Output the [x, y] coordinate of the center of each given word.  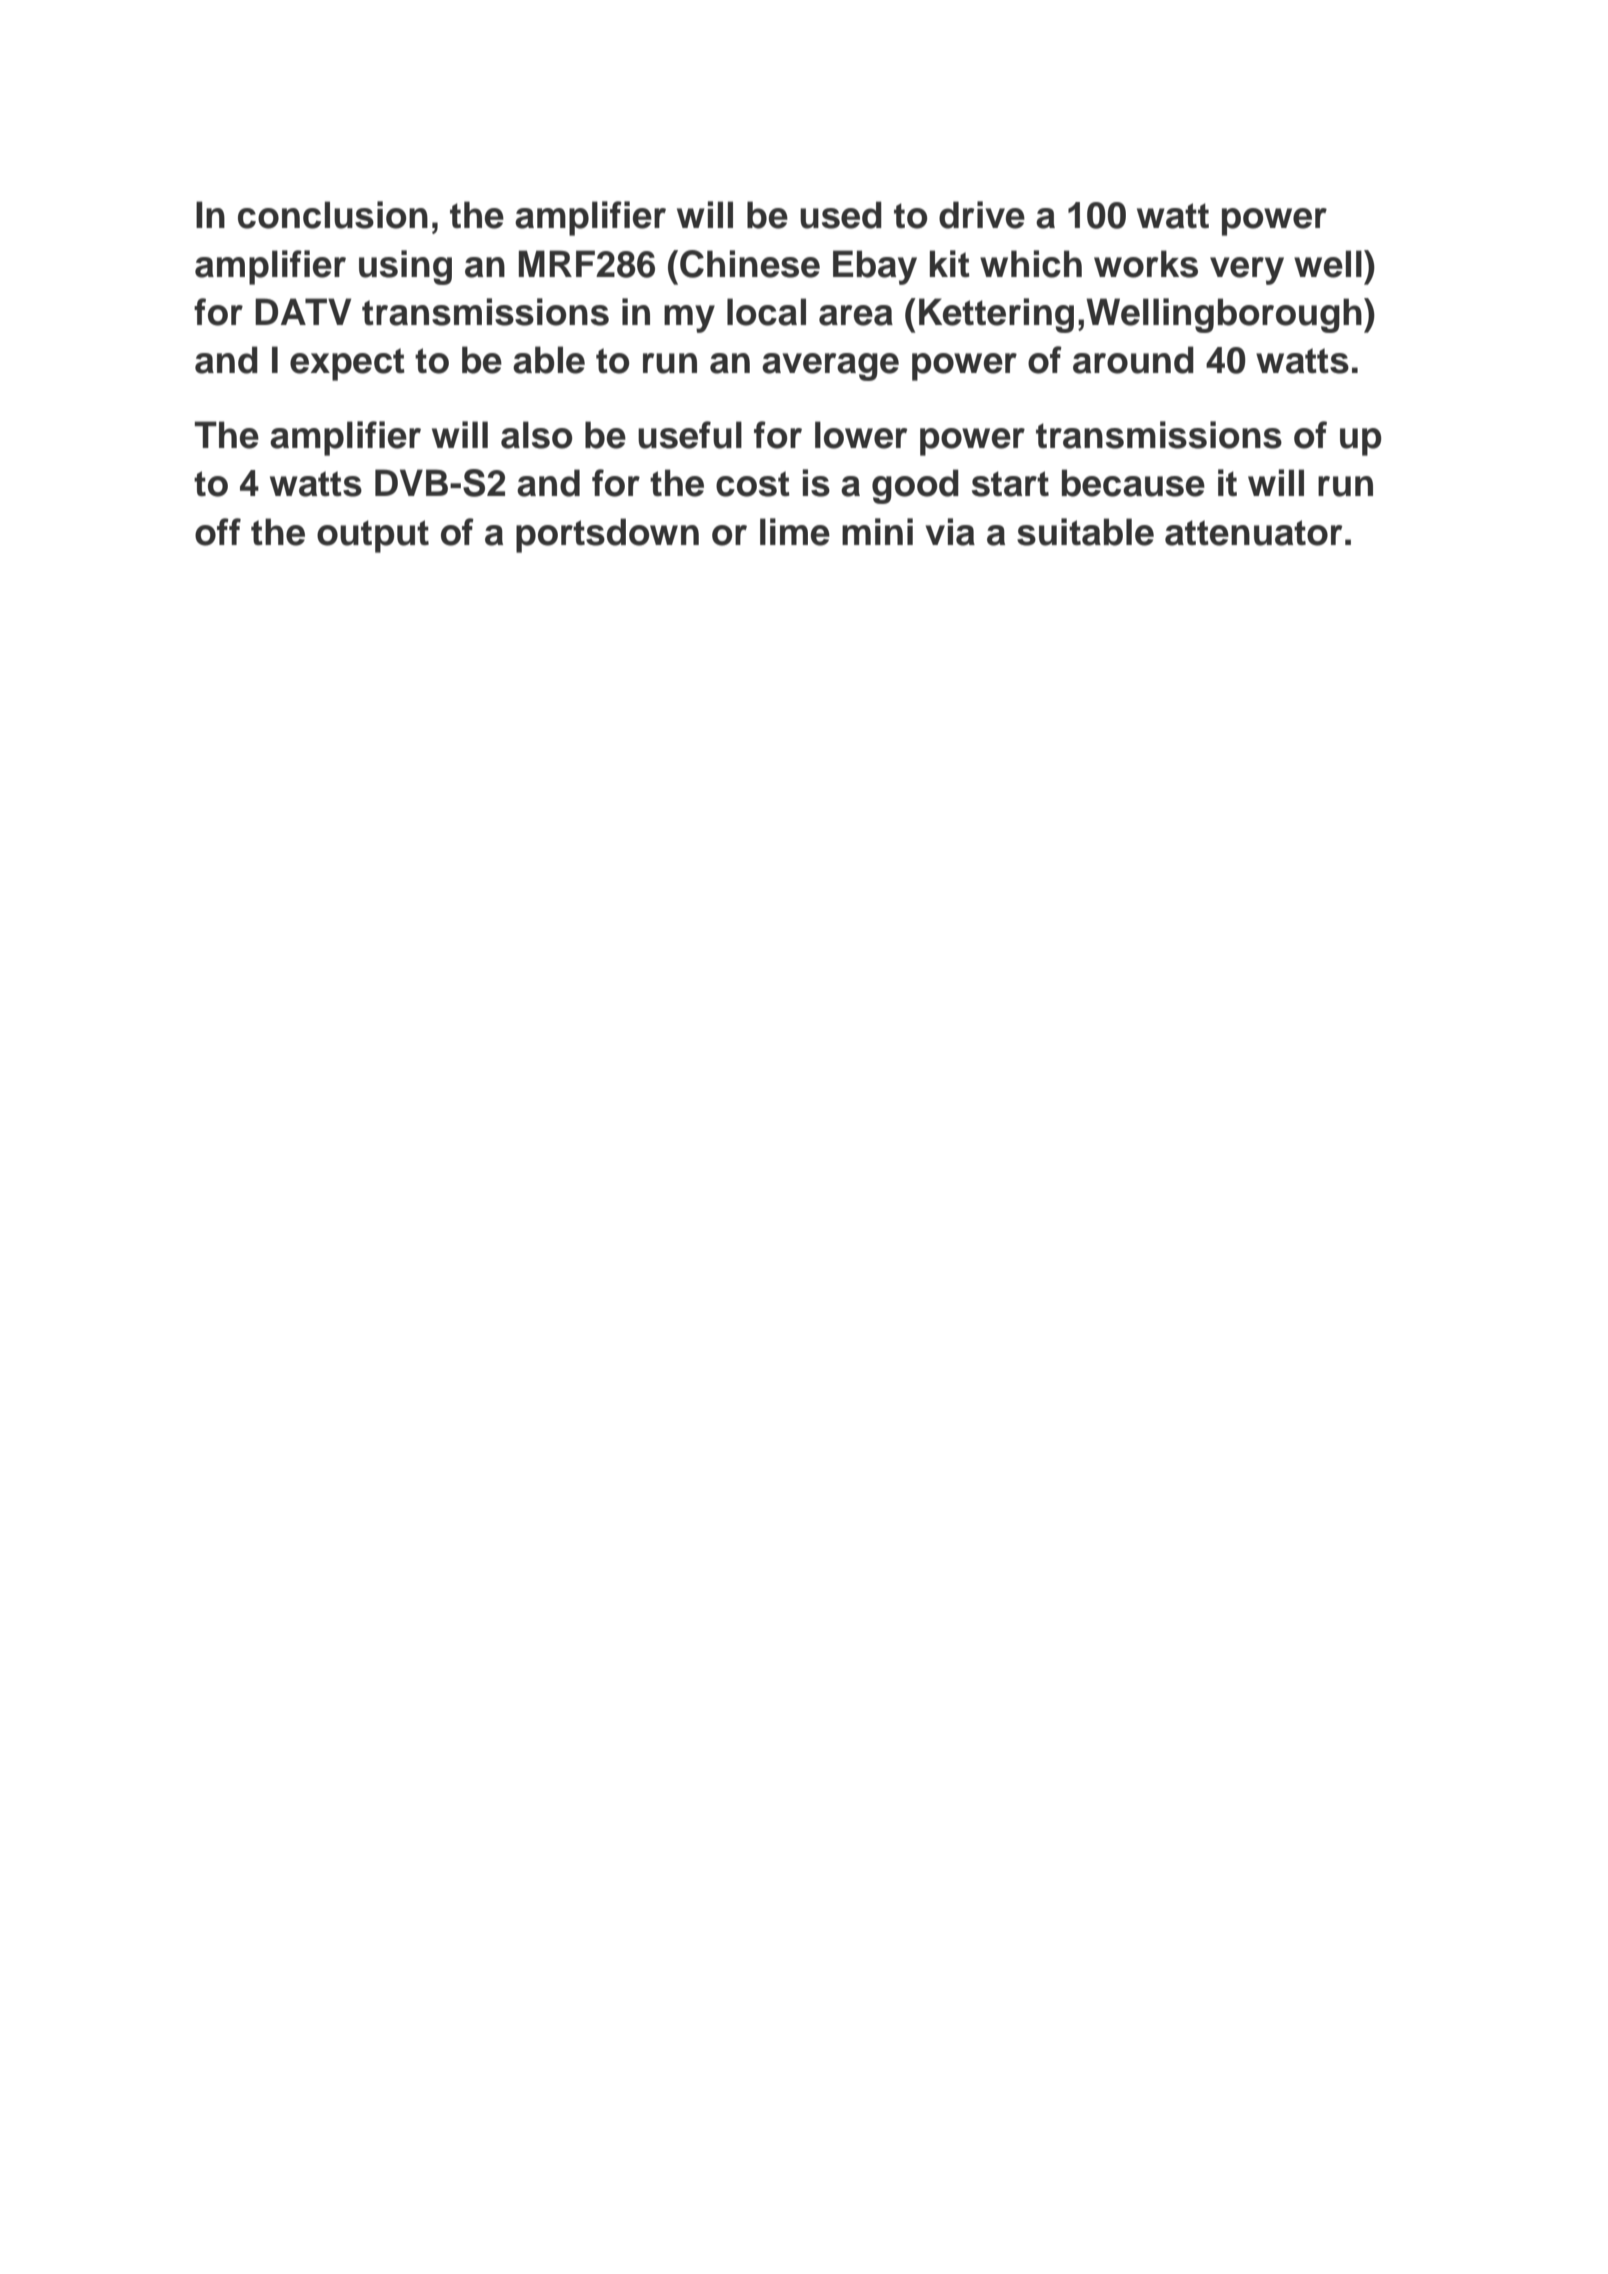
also [537, 435]
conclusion [333, 215]
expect [347, 364]
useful [690, 435]
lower [861, 435]
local [766, 312]
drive [982, 215]
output [373, 536]
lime [795, 532]
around [1133, 360]
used [841, 215]
